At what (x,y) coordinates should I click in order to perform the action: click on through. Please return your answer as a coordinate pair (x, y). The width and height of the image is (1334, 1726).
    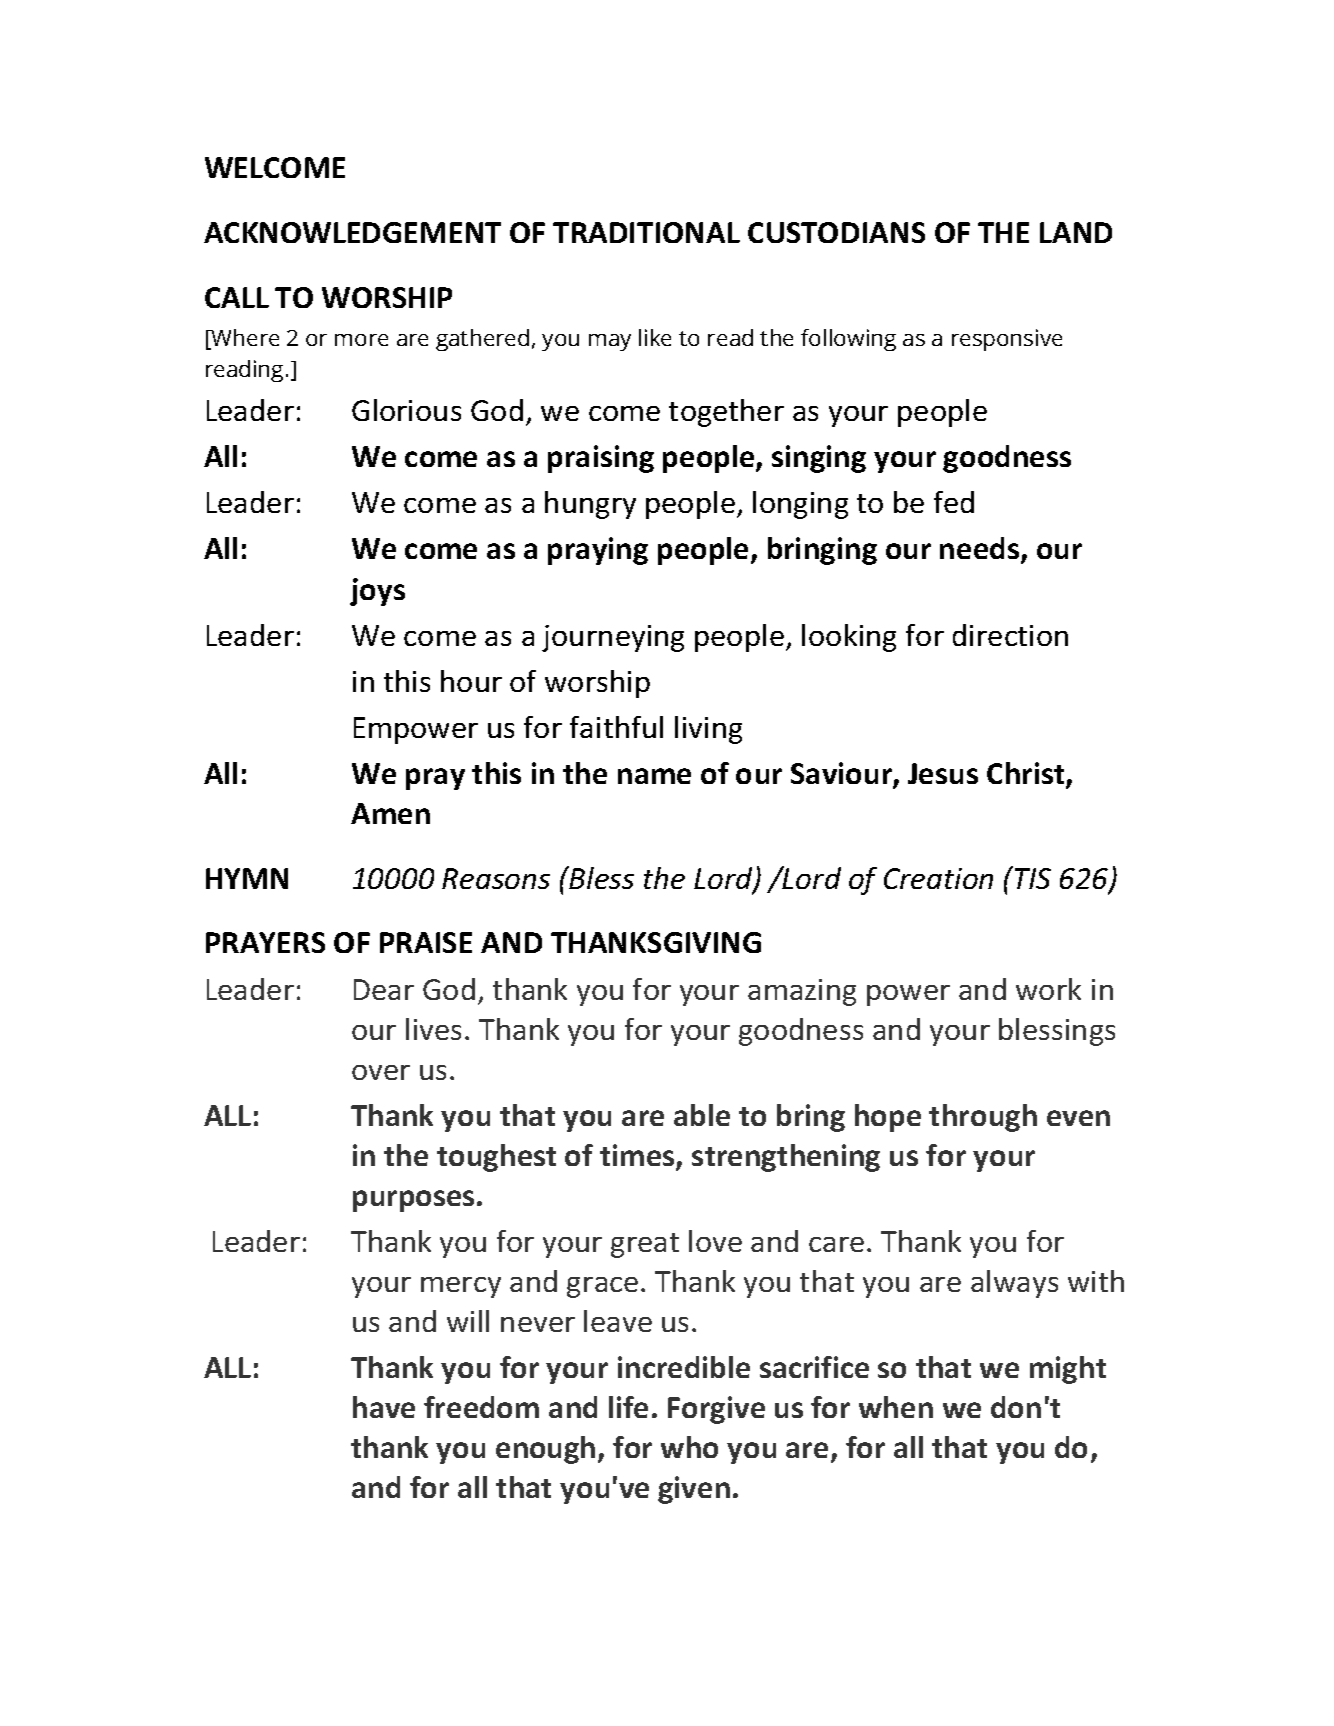
    Looking at the image, I should click on (983, 1118).
